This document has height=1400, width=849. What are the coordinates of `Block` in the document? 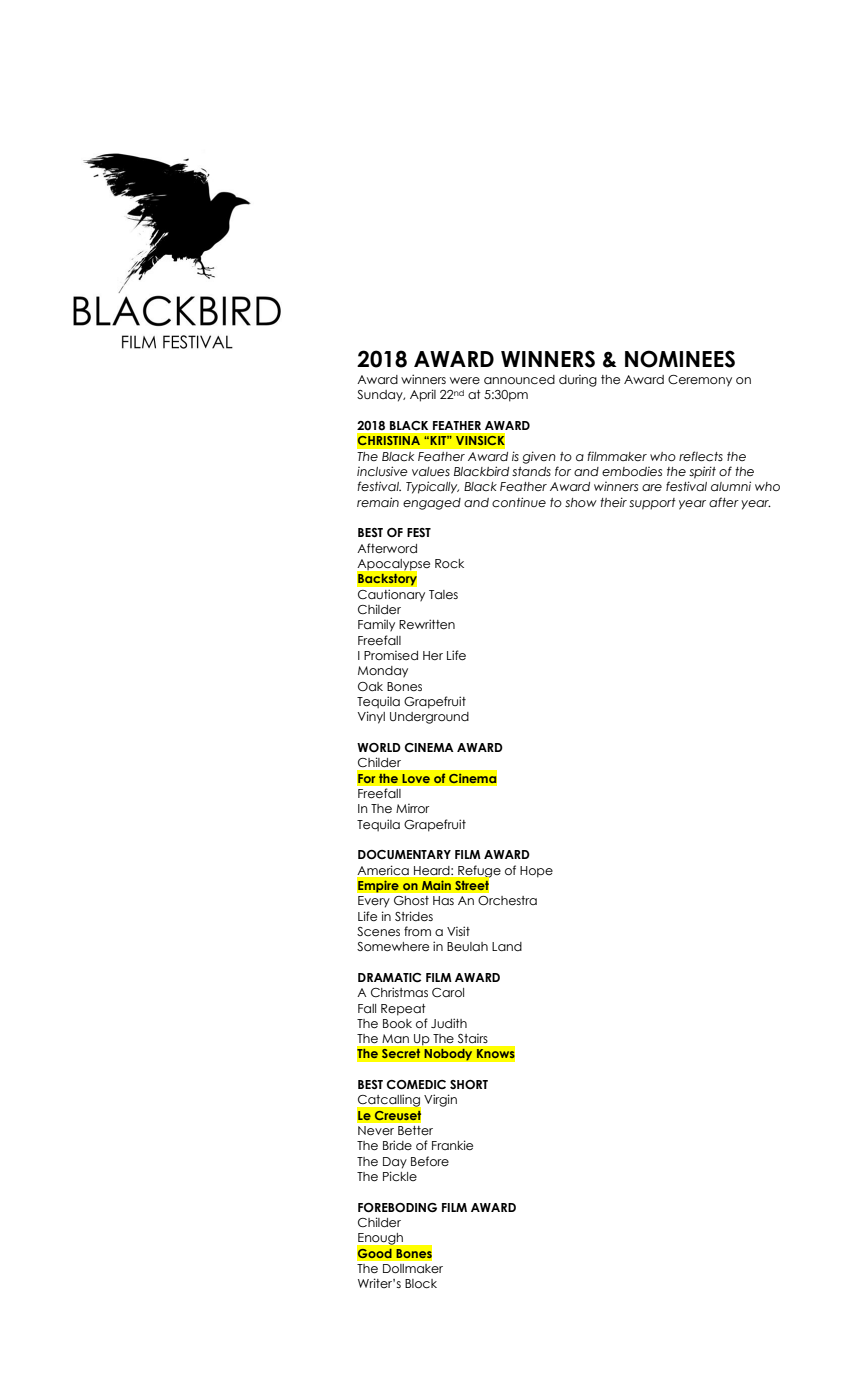 It's located at (421, 1284).
